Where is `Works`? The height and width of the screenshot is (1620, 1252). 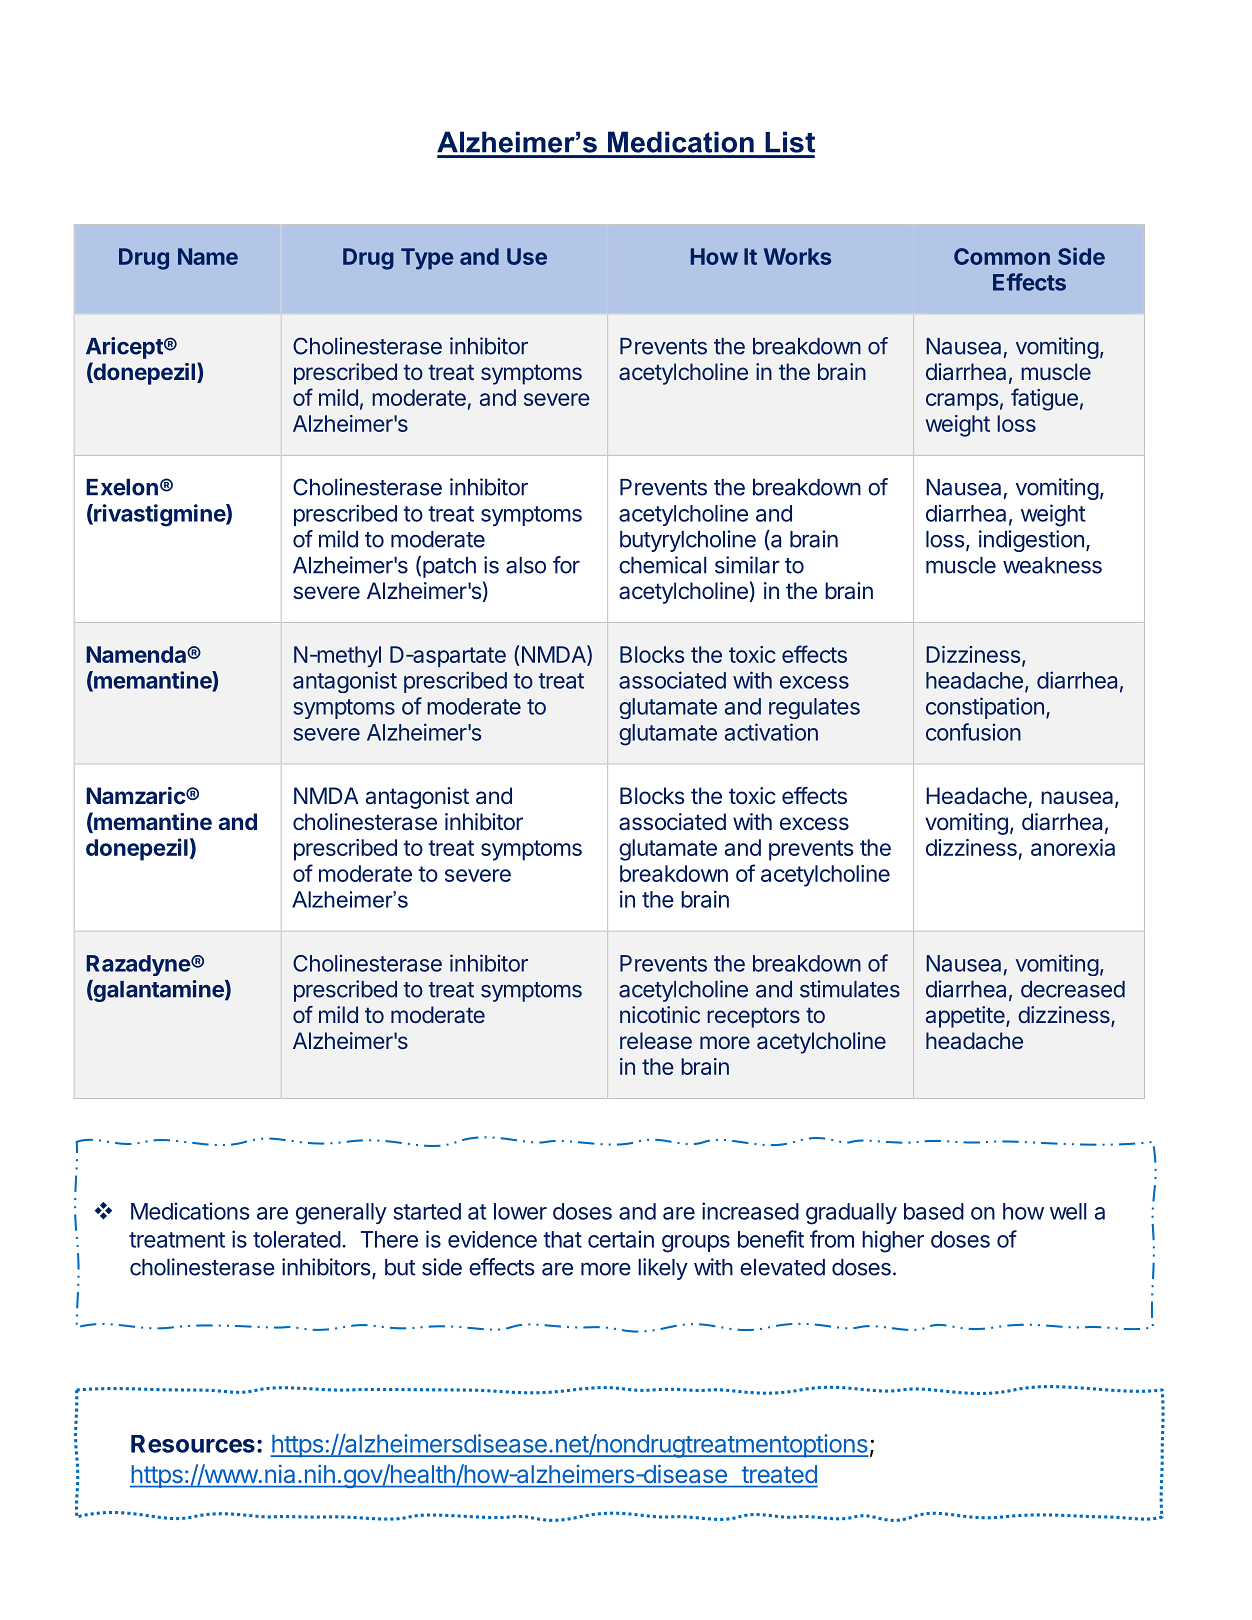
Works is located at coordinates (797, 256).
